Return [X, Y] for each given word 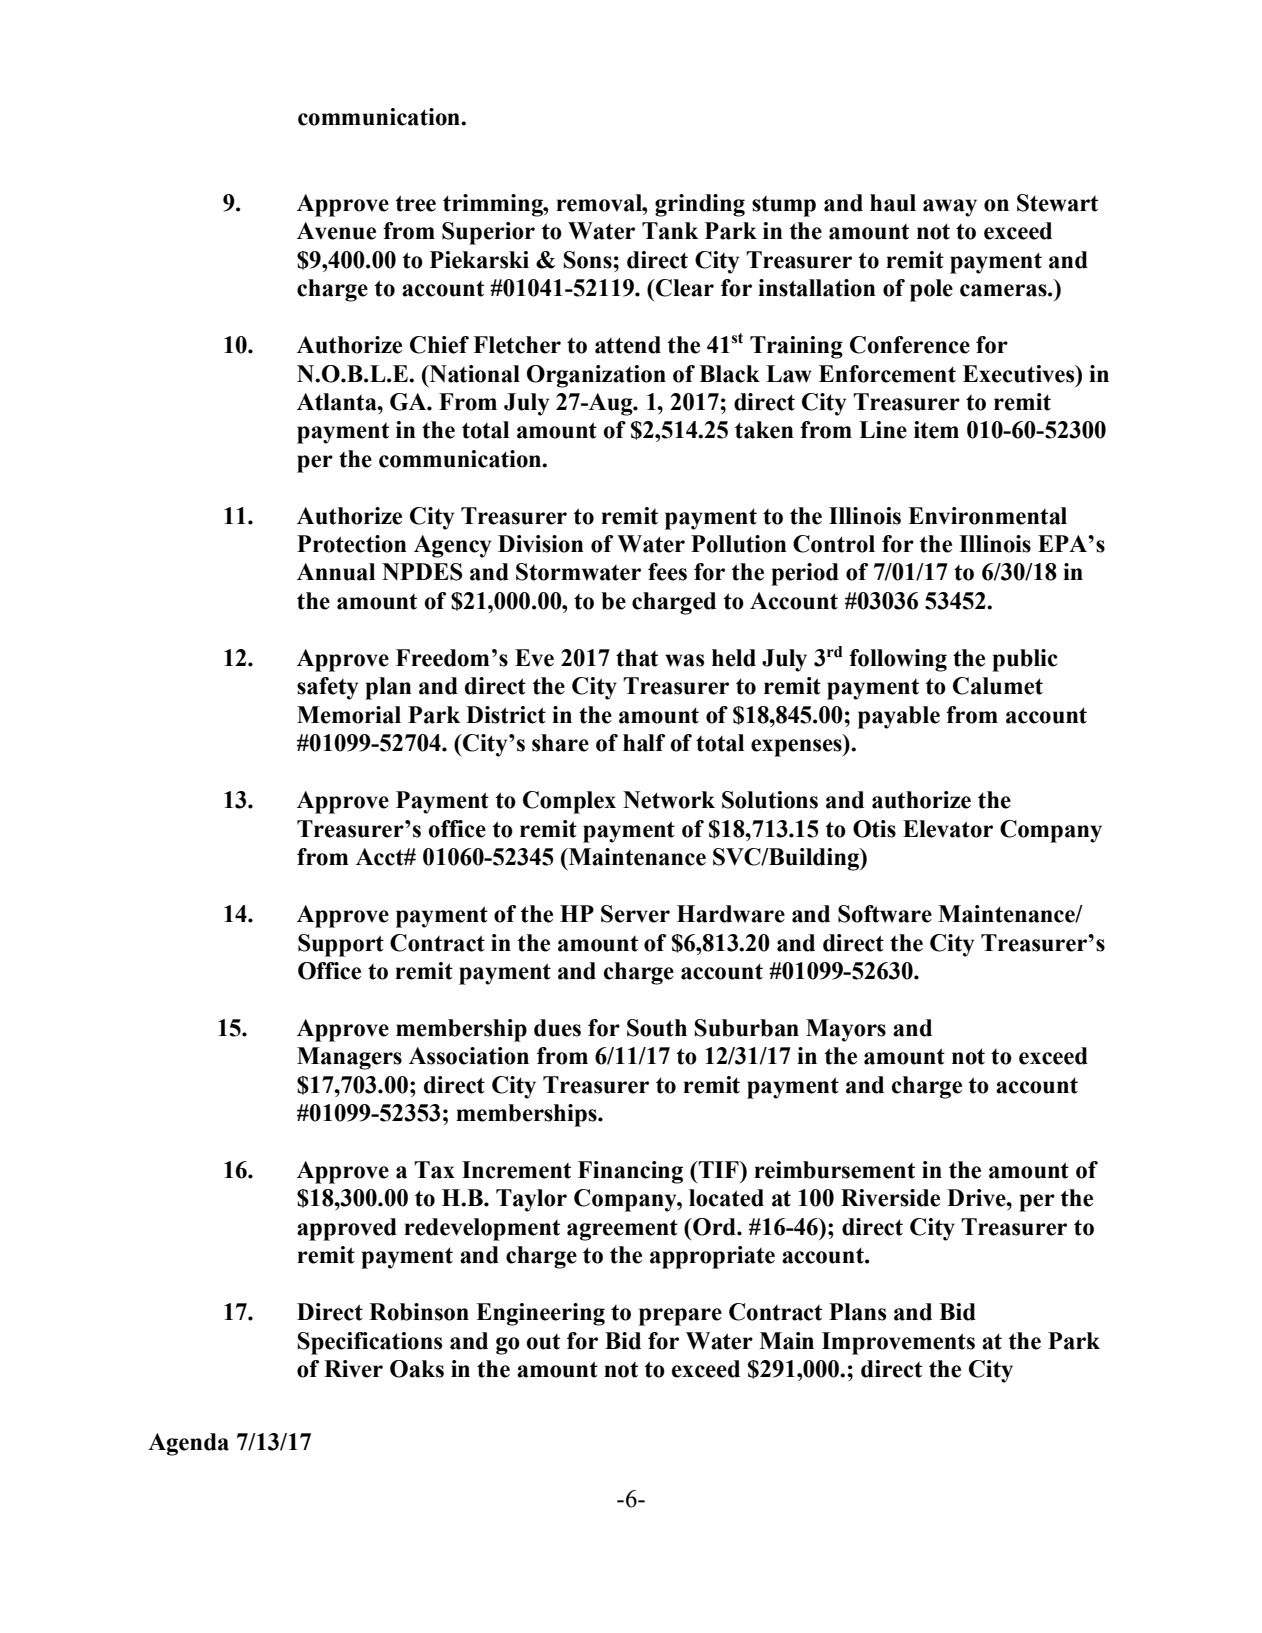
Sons [589, 260]
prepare [680, 1317]
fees [667, 572]
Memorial [349, 715]
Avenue [336, 231]
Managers [349, 1058]
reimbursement [834, 1170]
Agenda [188, 1444]
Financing [630, 1172]
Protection [352, 544]
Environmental [987, 516]
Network [669, 800]
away [950, 208]
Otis [874, 829]
